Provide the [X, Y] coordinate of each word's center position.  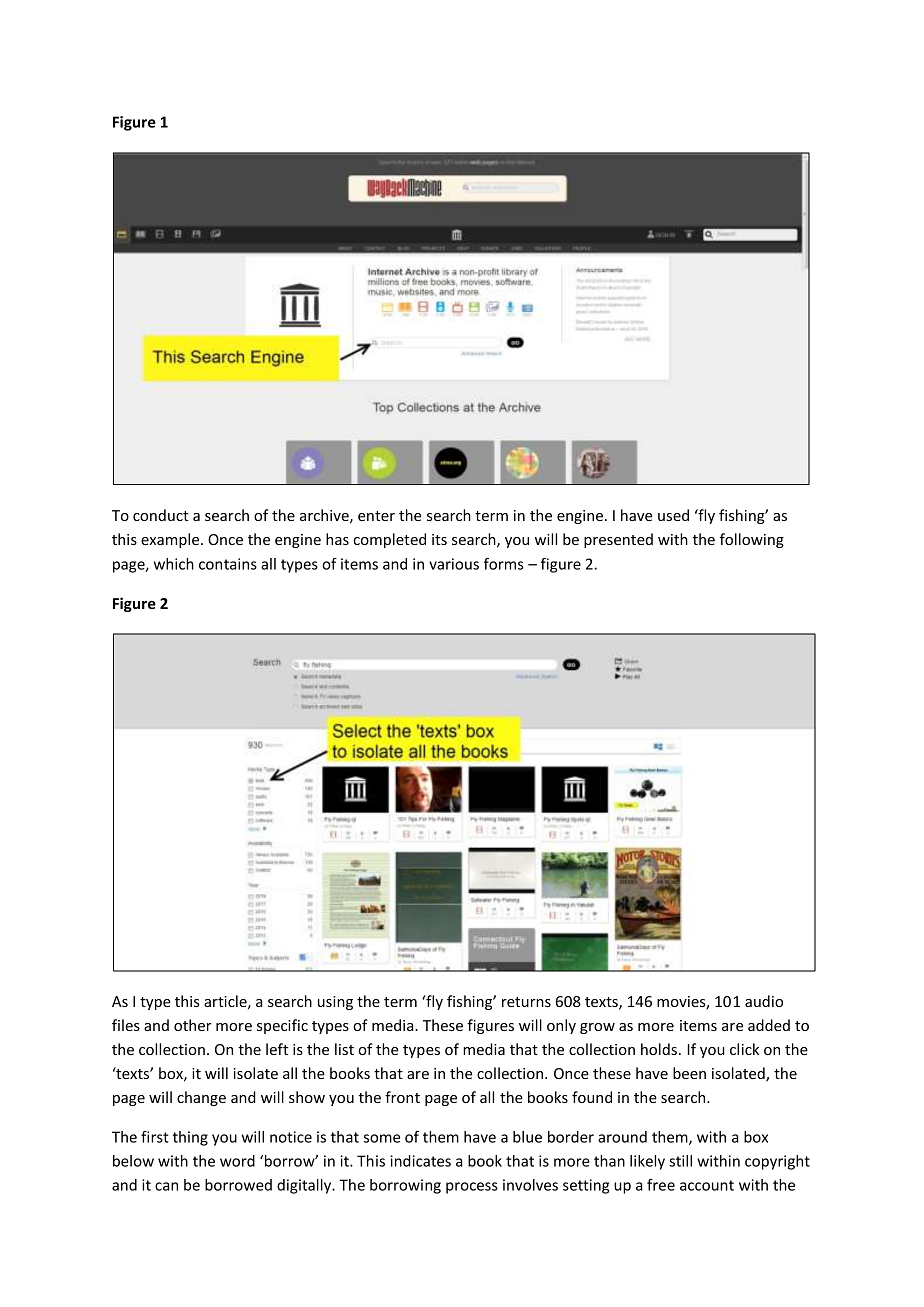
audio [764, 1001]
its [439, 539]
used [673, 515]
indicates [420, 1161]
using [335, 1003]
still [680, 1161]
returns [526, 1002]
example [171, 540]
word [237, 1161]
